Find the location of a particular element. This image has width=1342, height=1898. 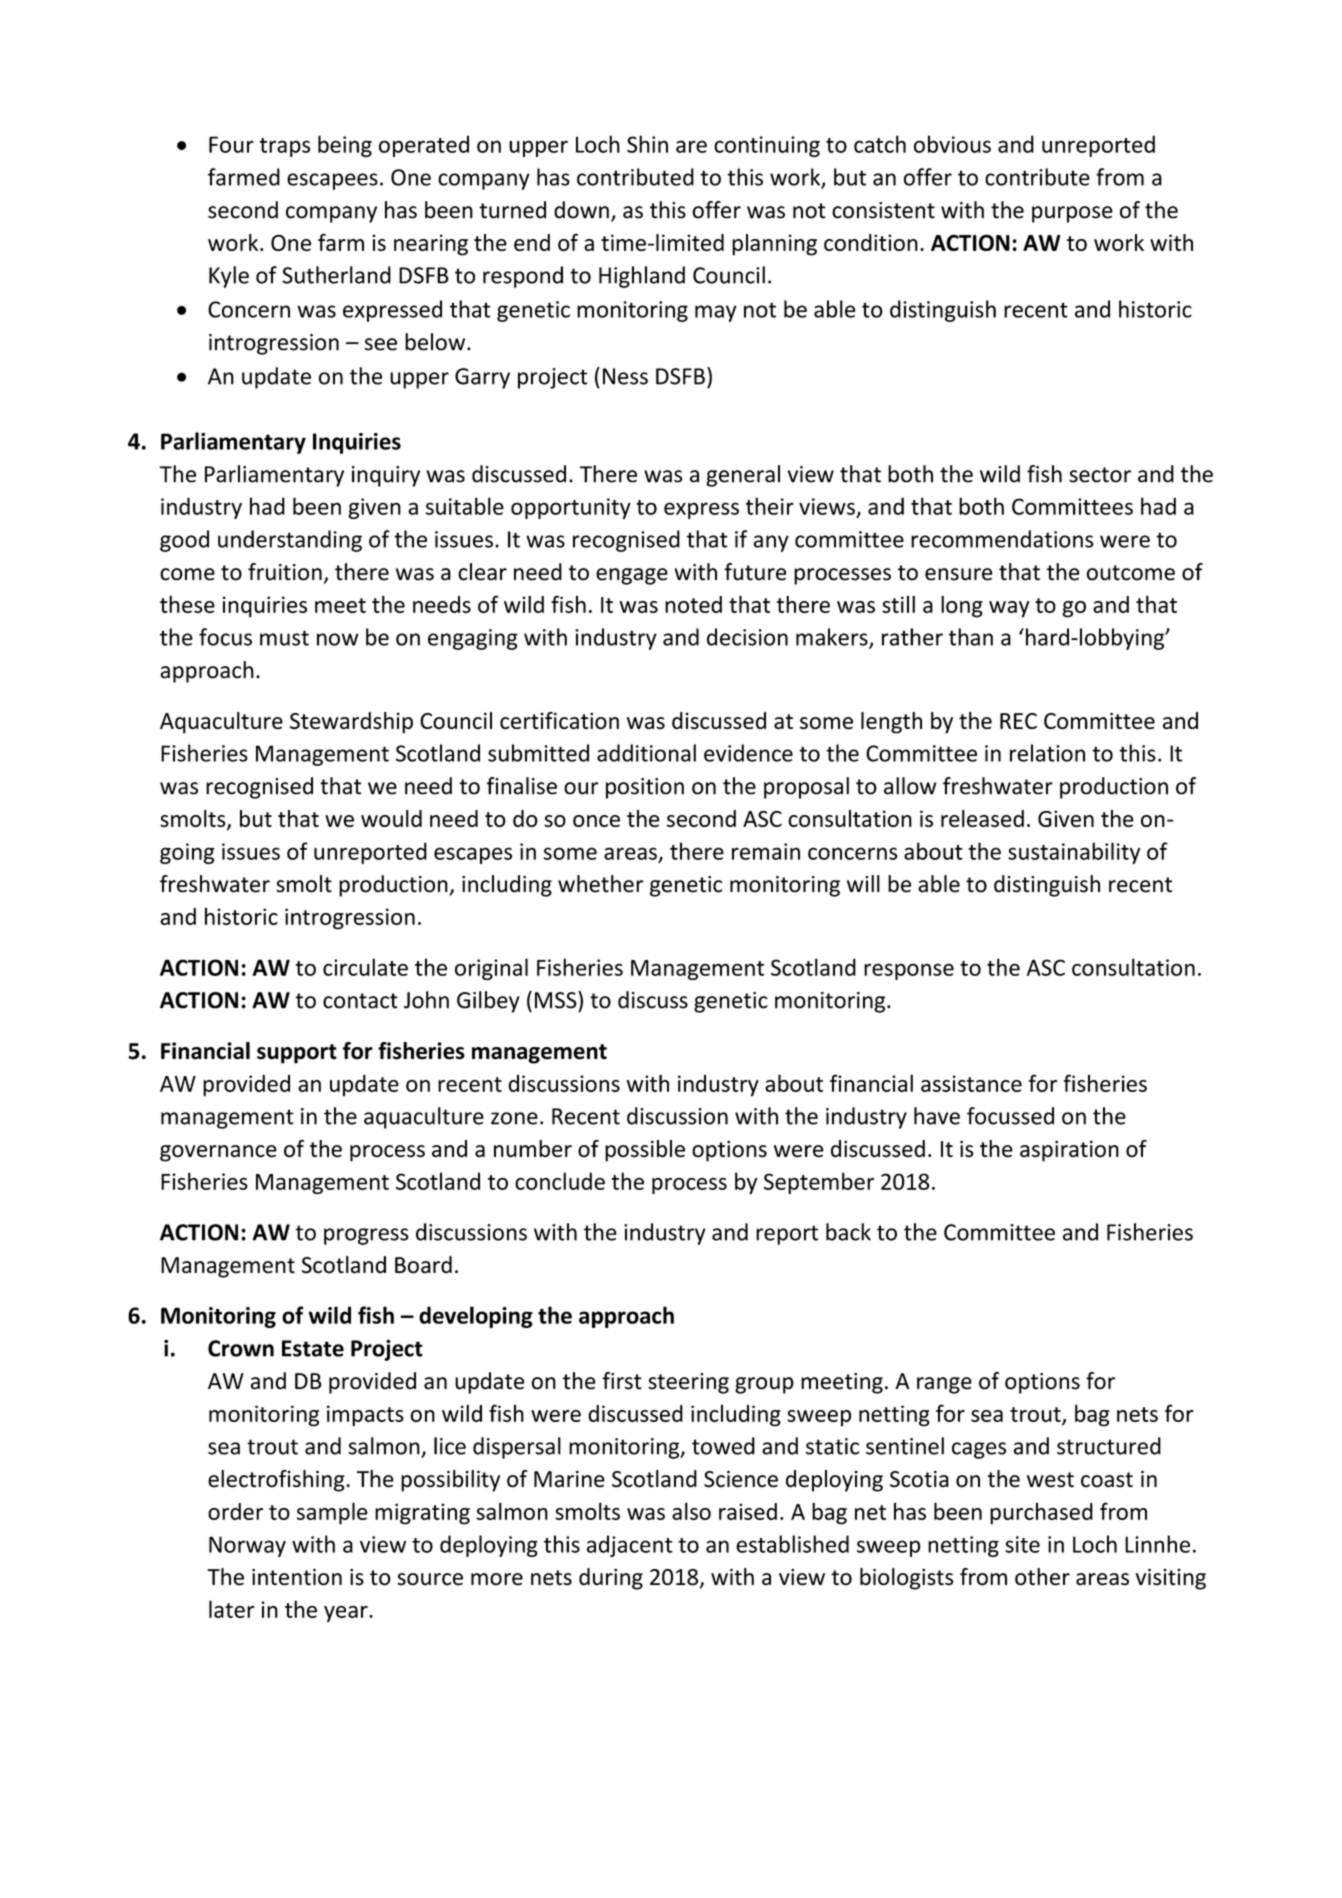

escapees is located at coordinates (332, 181).
